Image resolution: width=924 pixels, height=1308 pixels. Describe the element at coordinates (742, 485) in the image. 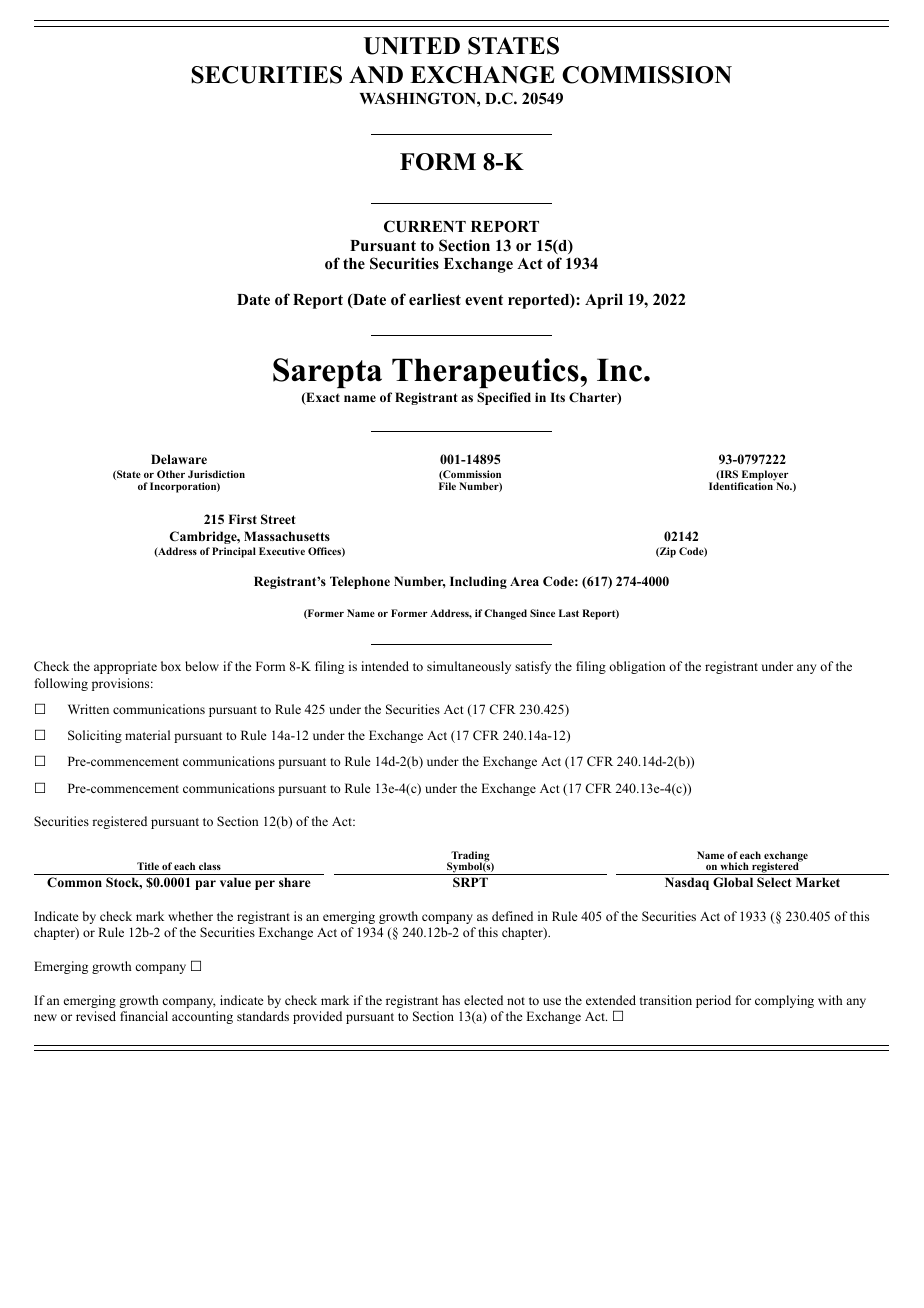

I see `Identification` at that location.
